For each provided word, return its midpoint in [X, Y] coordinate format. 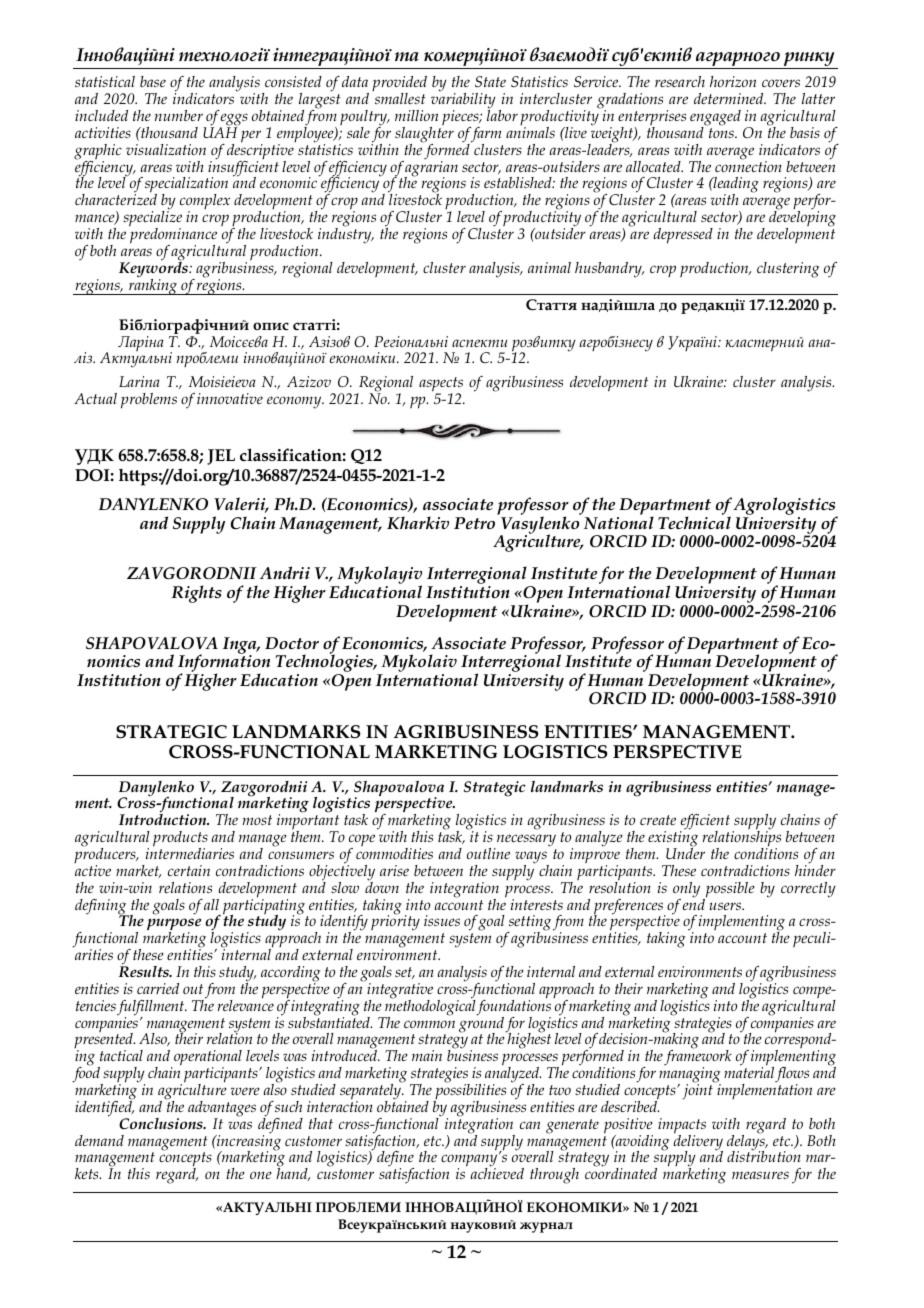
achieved [497, 1172]
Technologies [326, 664]
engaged [715, 119]
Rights [196, 594]
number [179, 115]
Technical [694, 521]
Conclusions [162, 1123]
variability [463, 101]
